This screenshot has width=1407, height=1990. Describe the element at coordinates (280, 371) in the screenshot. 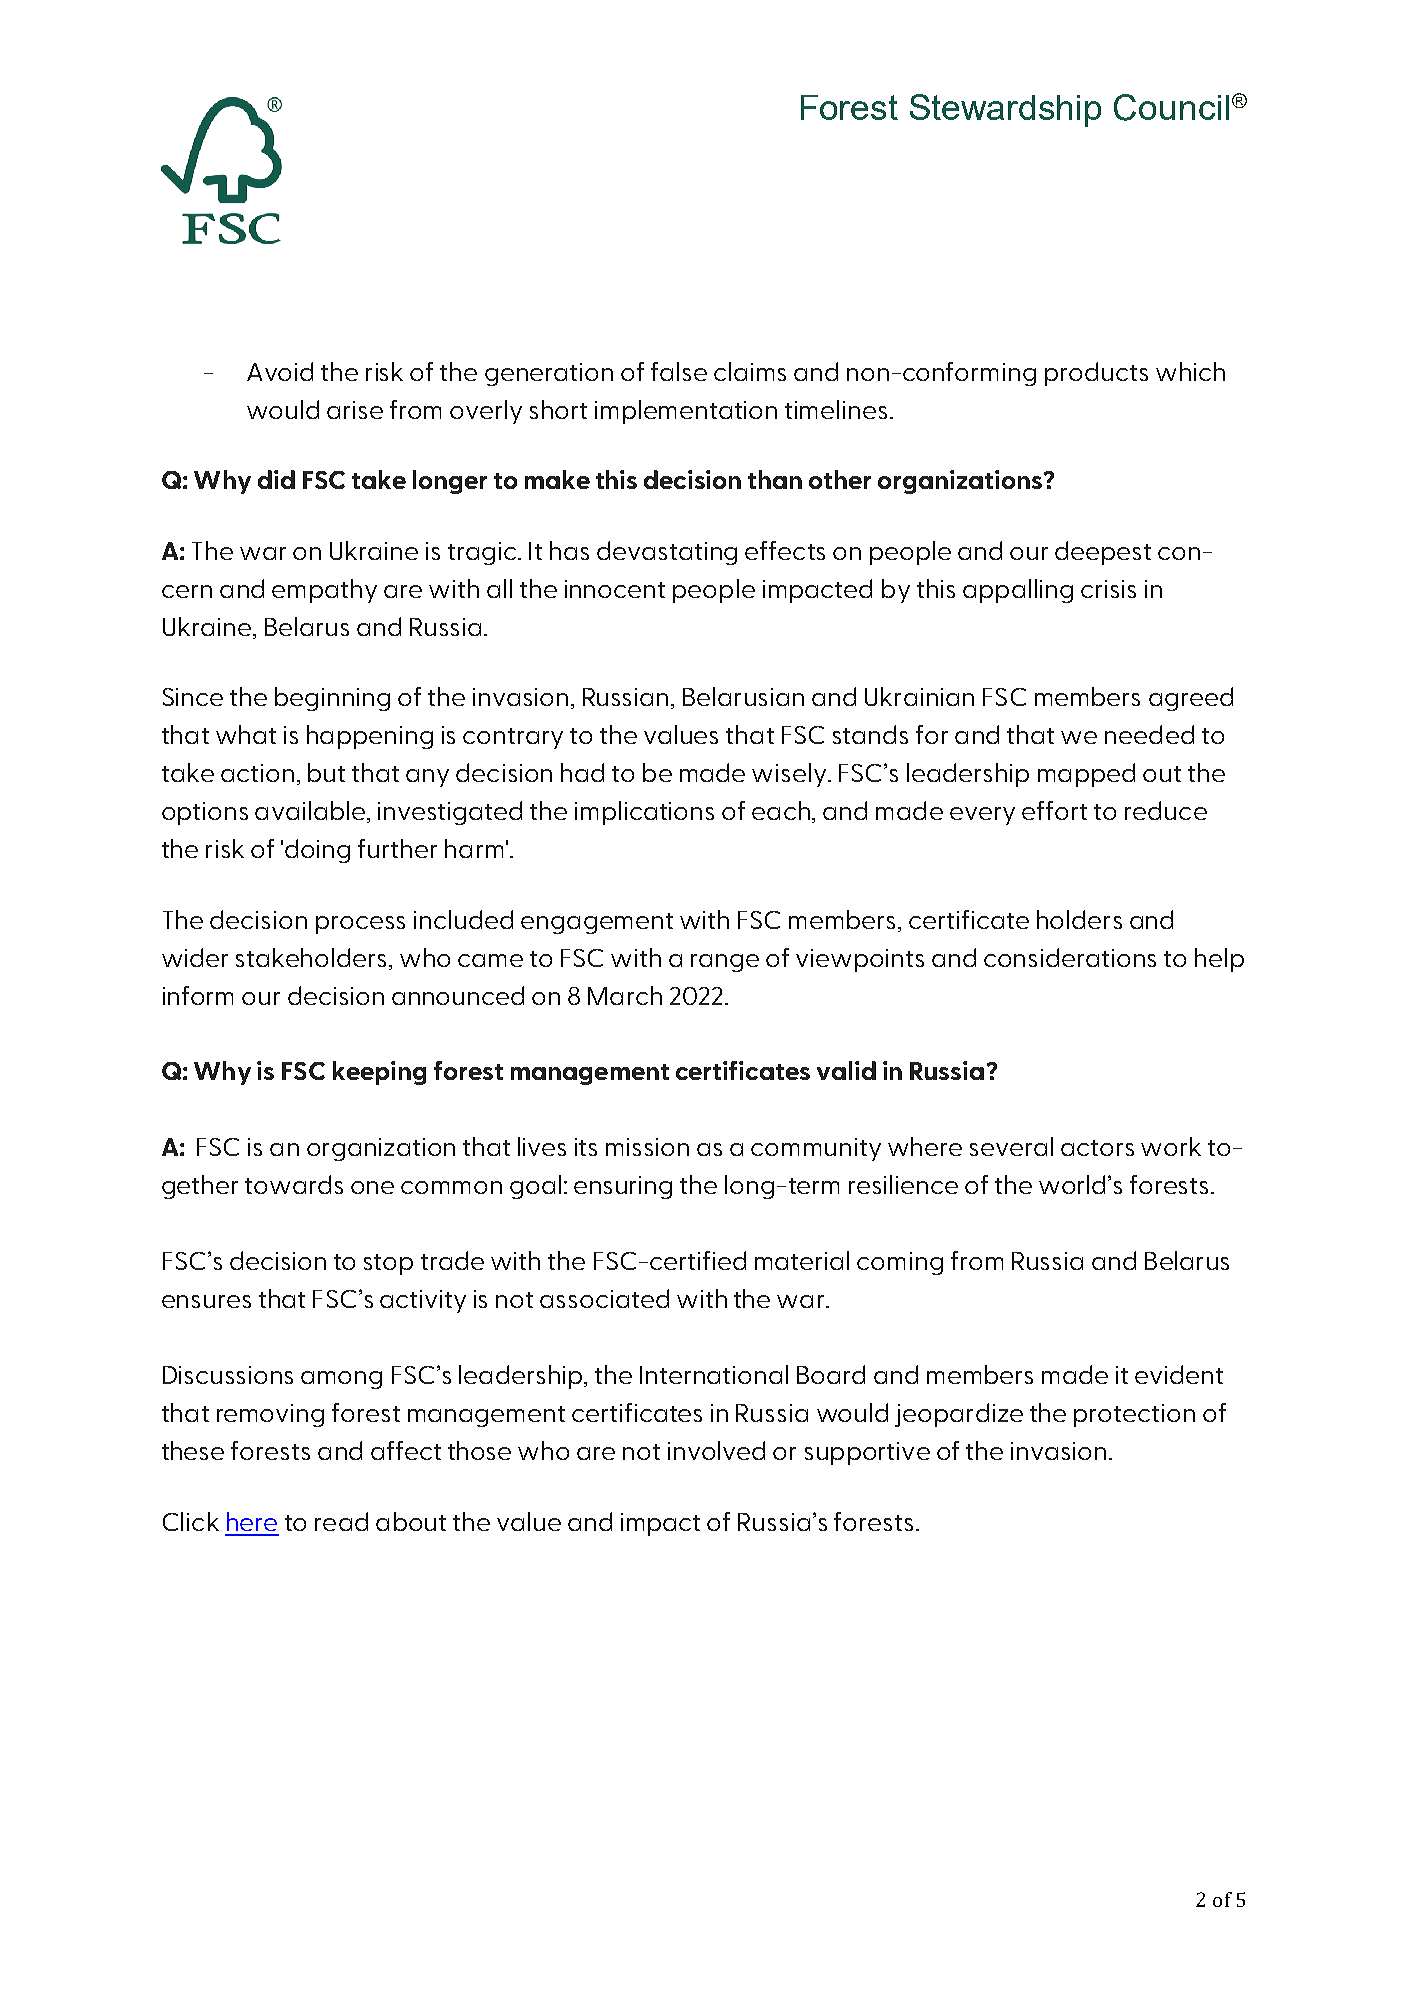

I see `Avoid` at that location.
